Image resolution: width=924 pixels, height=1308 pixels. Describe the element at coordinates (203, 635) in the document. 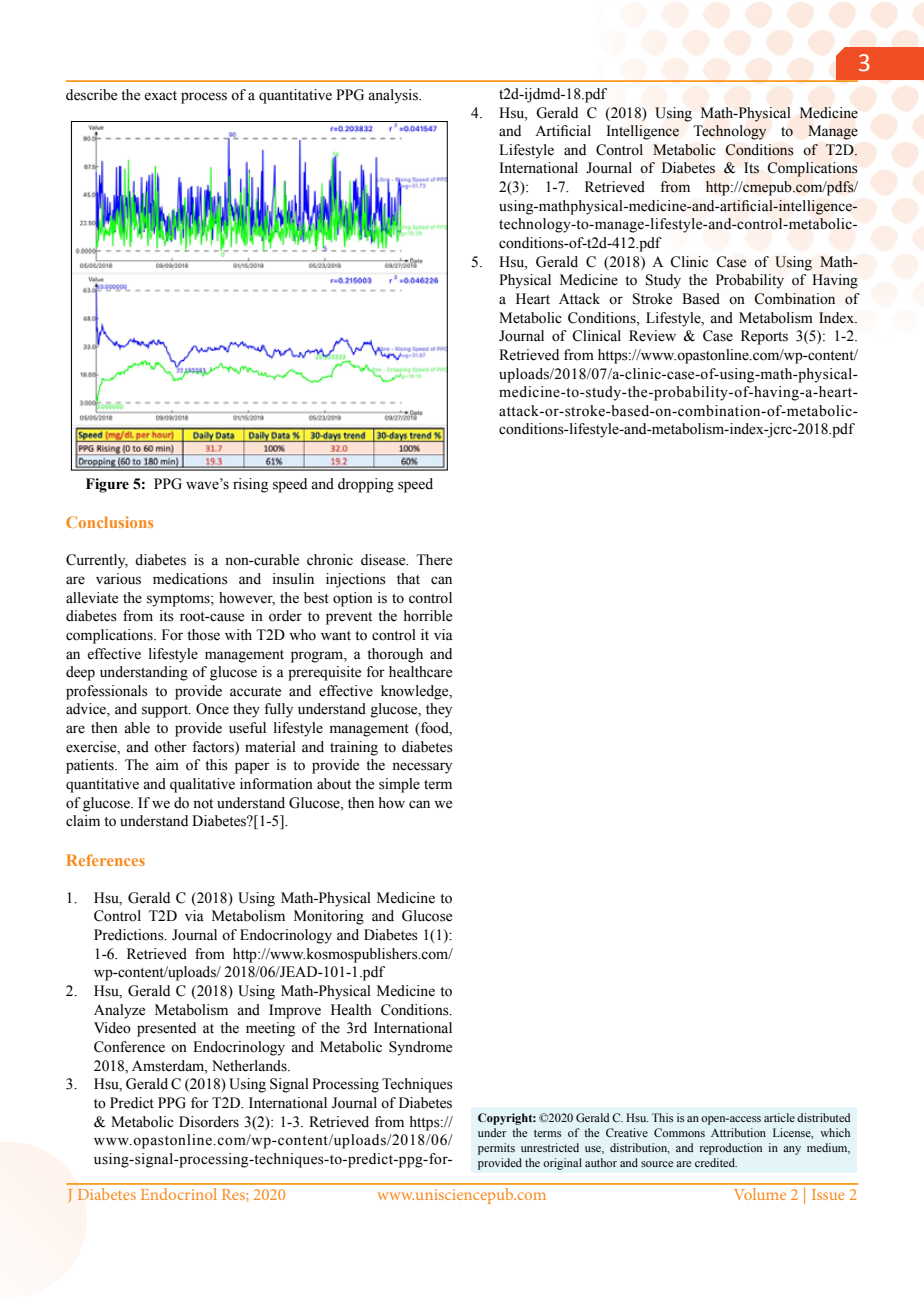

I see `those` at that location.
